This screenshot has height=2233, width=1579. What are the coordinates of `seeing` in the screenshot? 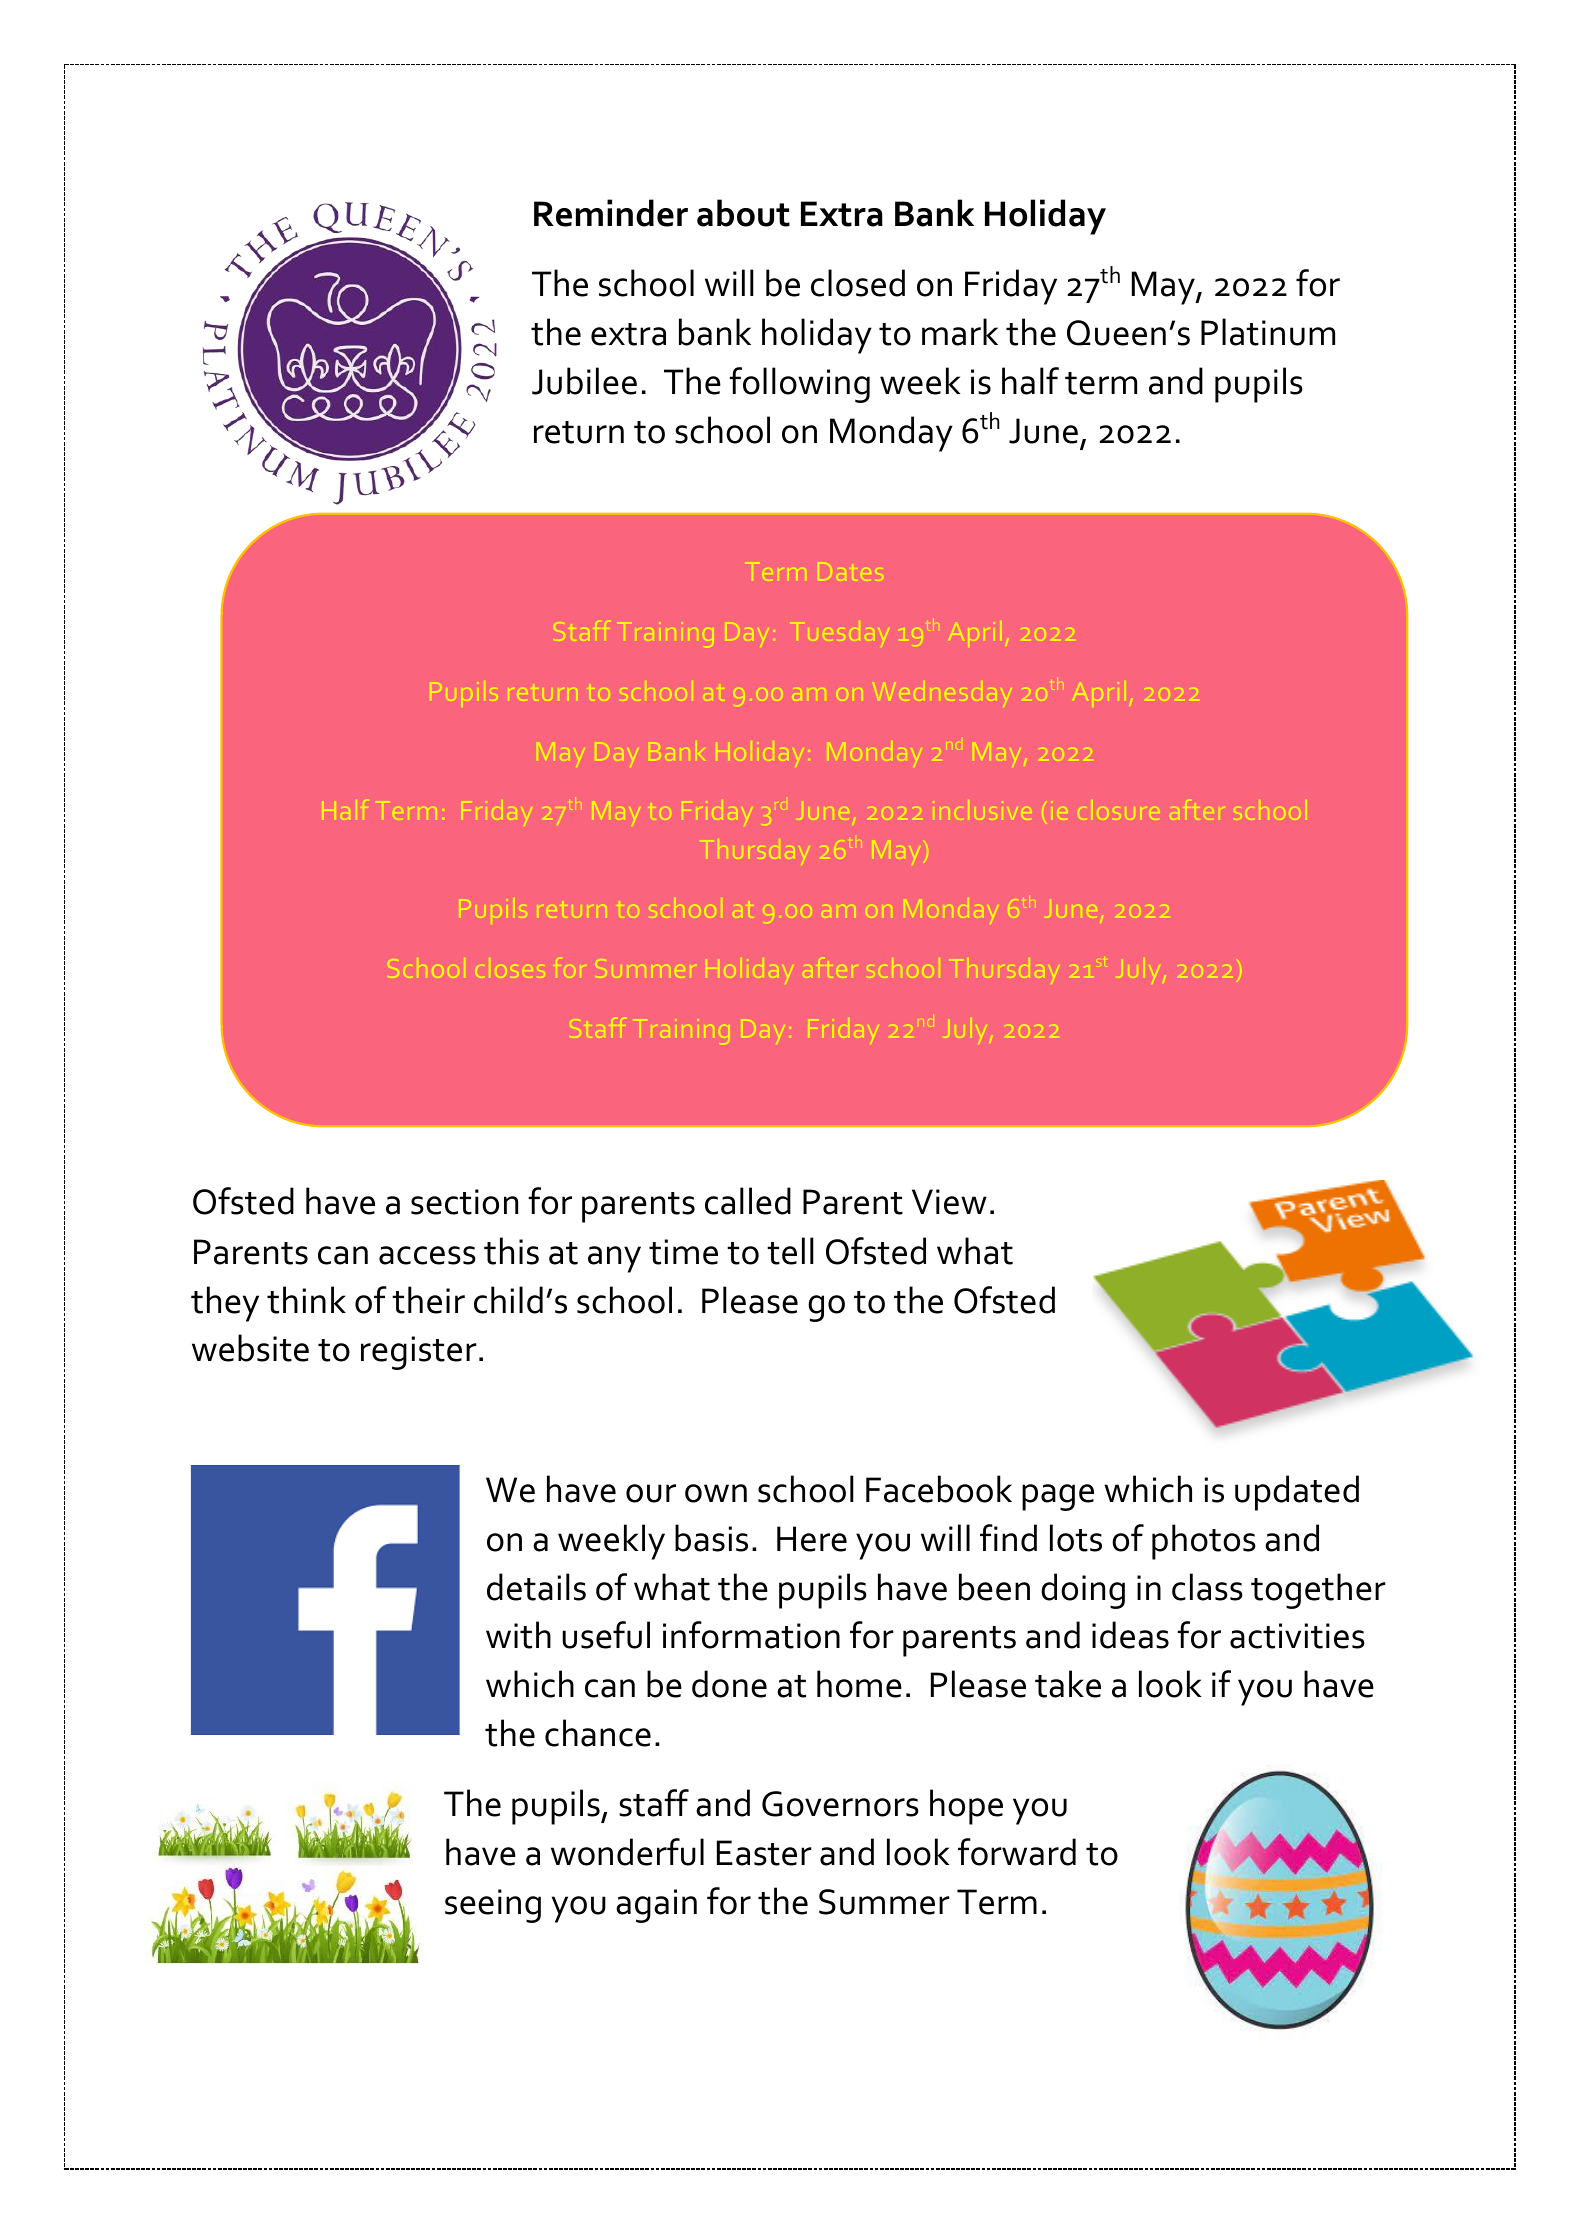 It's located at (493, 1906).
